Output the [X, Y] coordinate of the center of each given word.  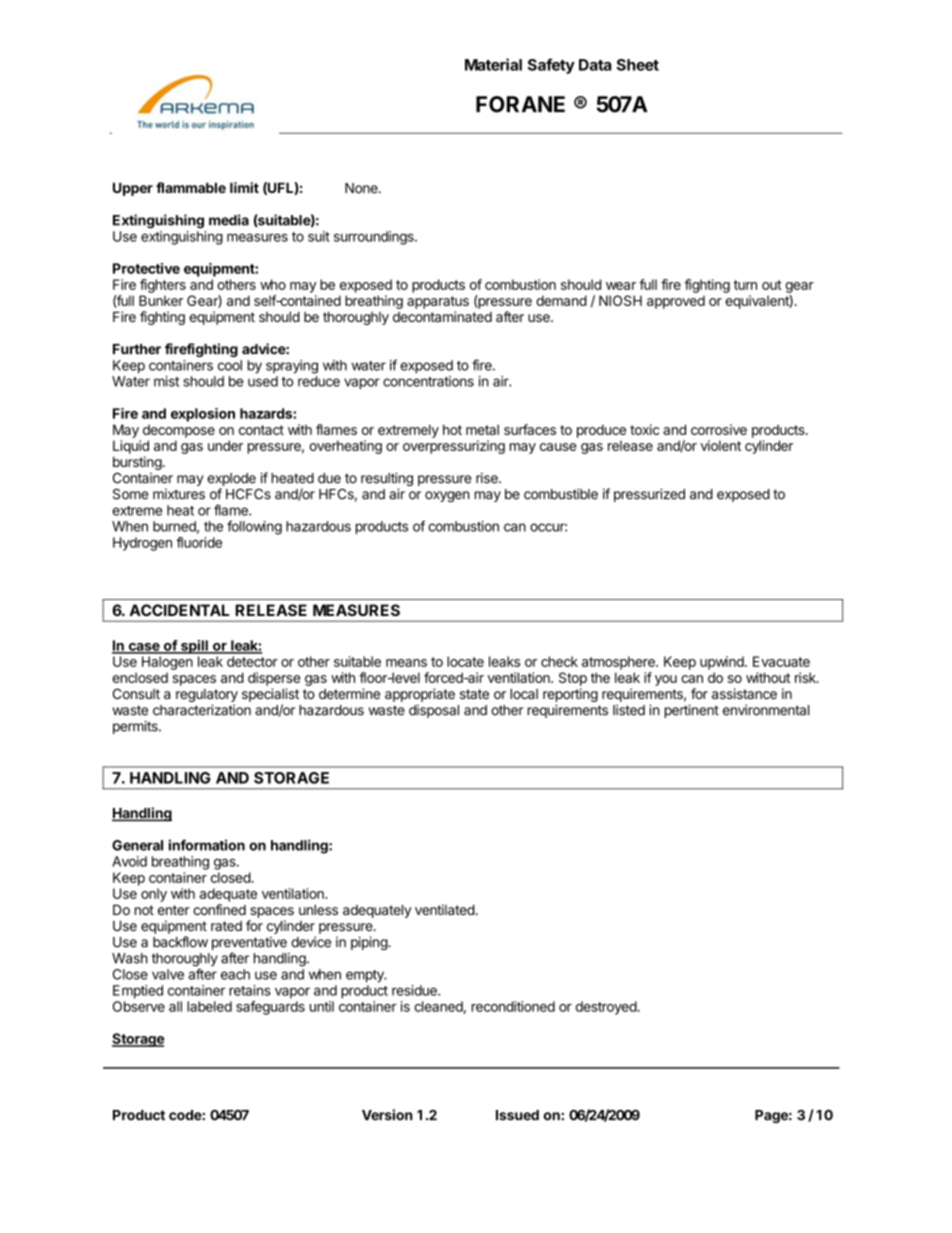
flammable [191, 187]
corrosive [719, 429]
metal [482, 429]
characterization [202, 710]
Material [493, 64]
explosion [203, 415]
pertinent [692, 711]
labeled [209, 1006]
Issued [517, 1115]
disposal [434, 711]
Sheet [638, 65]
